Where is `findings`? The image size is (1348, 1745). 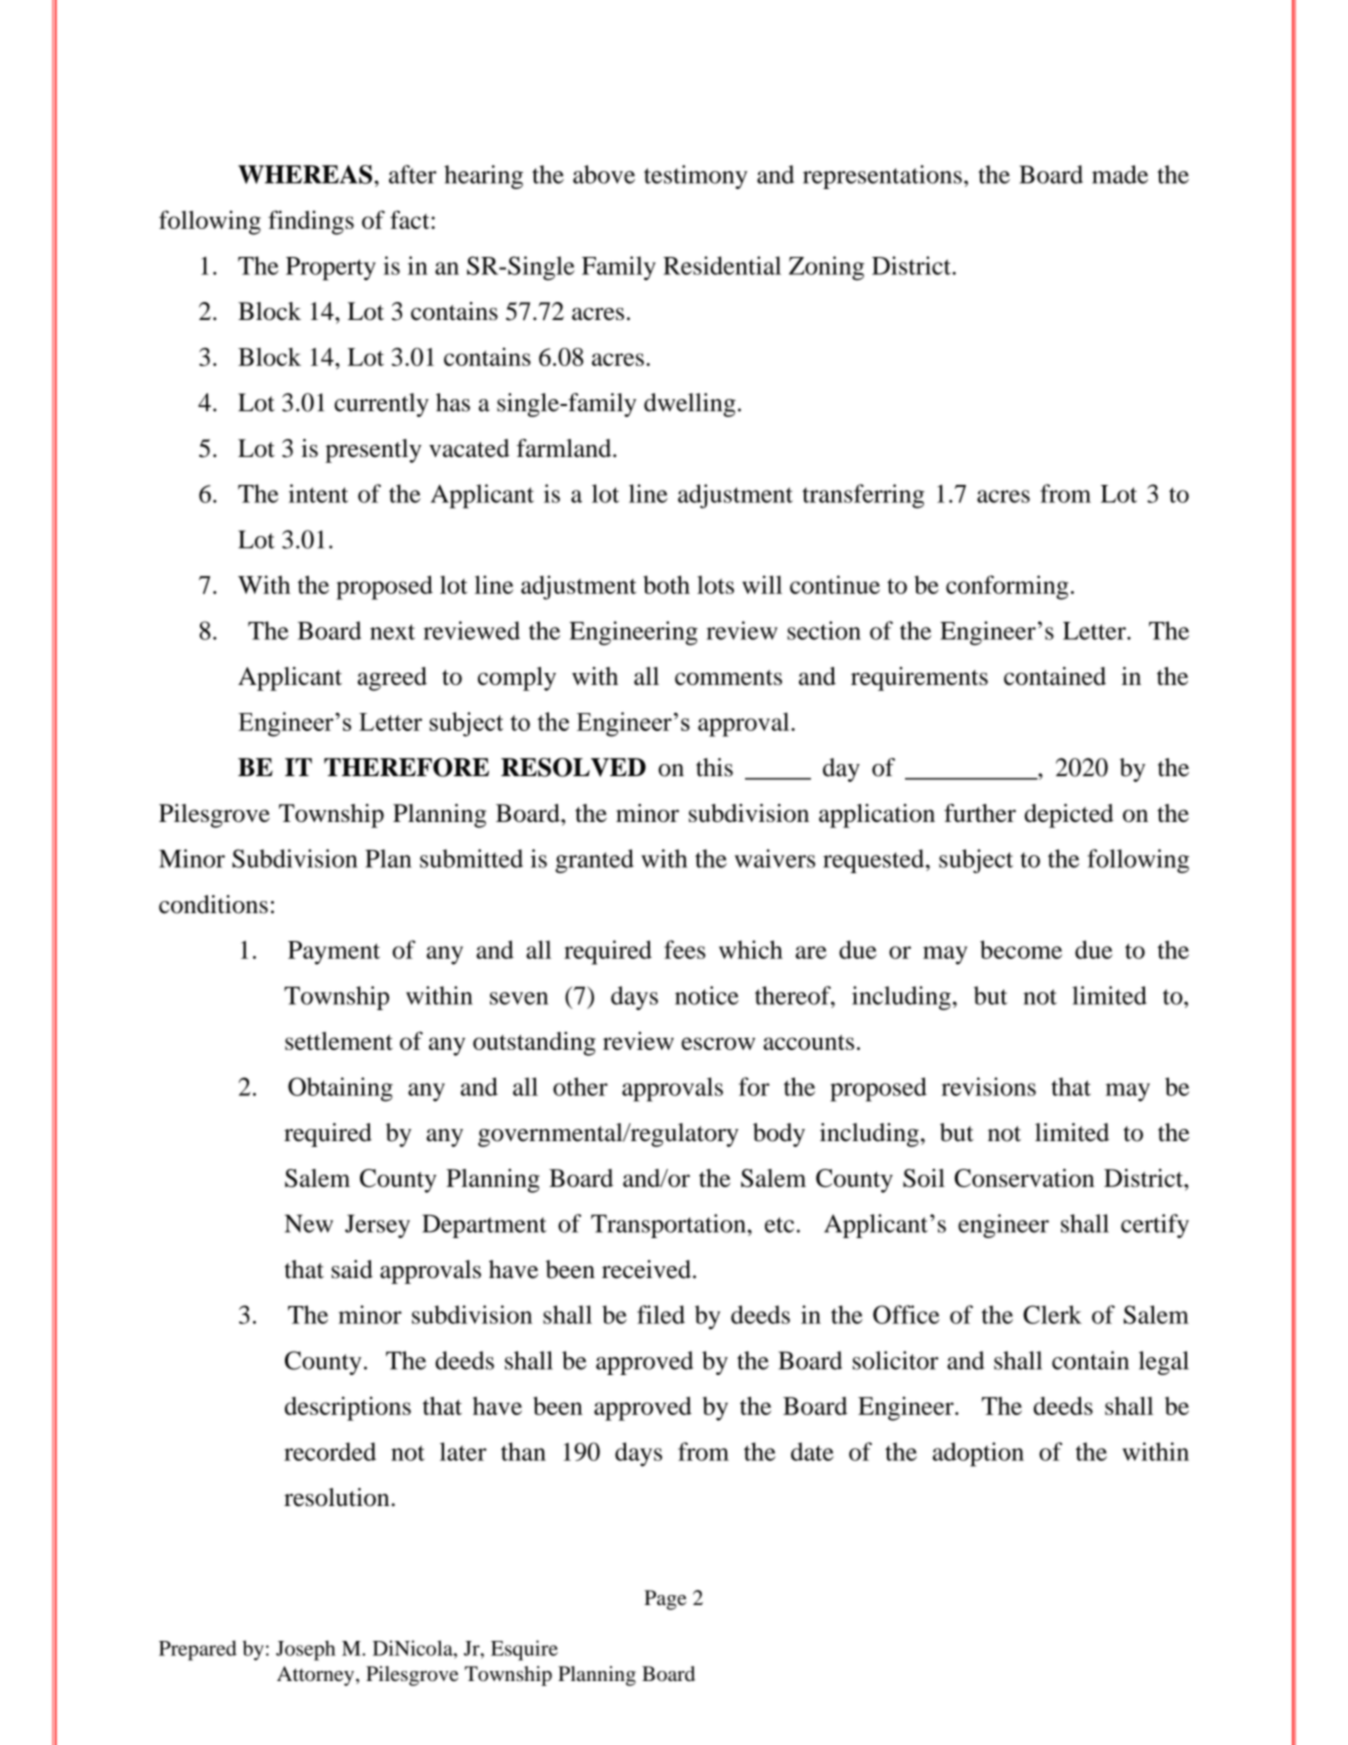 findings is located at coordinates (311, 222).
